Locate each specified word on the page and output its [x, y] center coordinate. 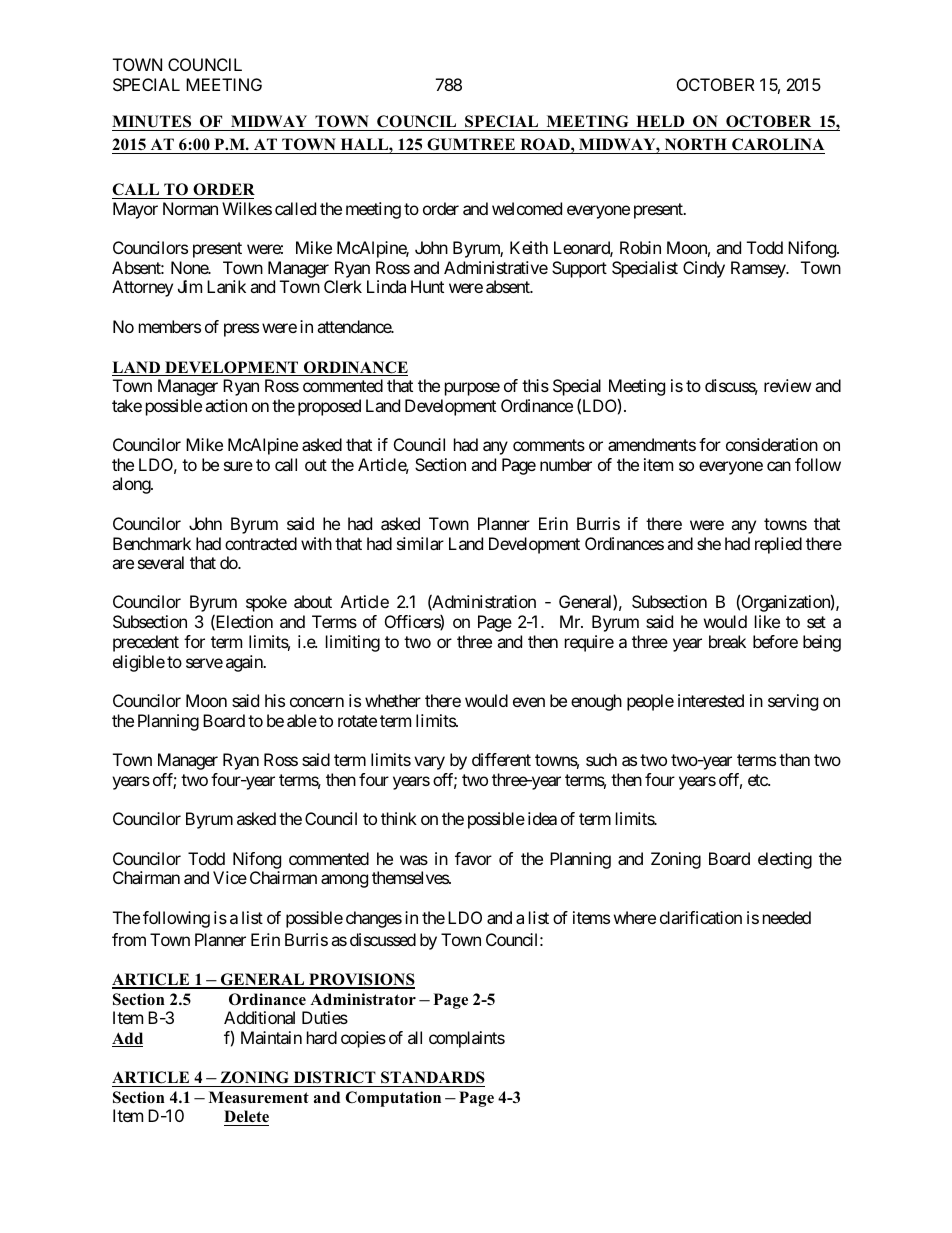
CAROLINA [778, 144]
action [226, 405]
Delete [246, 1116]
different [501, 759]
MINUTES [153, 123]
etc [758, 780]
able [302, 720]
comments [549, 445]
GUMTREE [471, 144]
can [779, 466]
